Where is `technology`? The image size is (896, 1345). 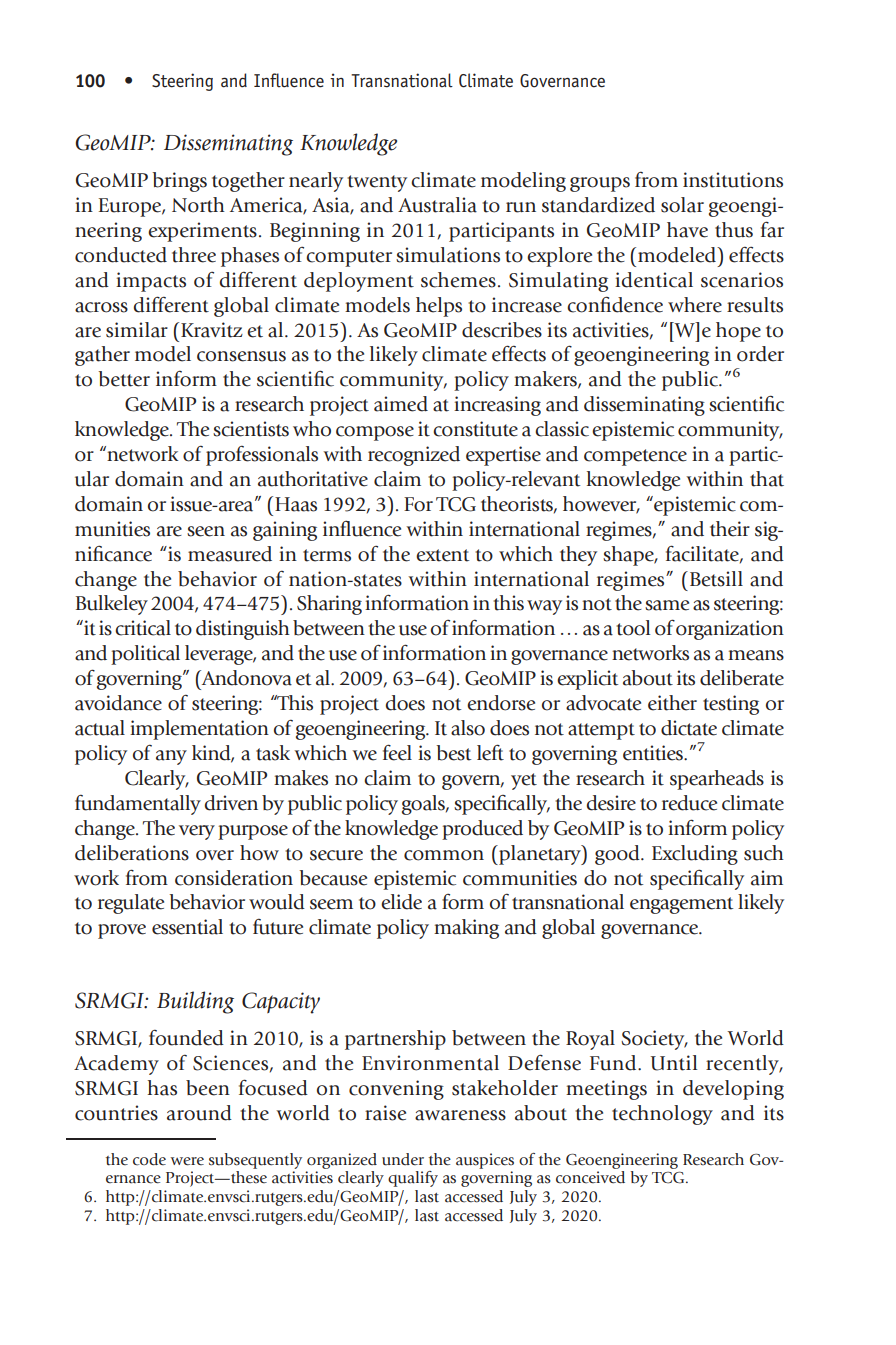 technology is located at coordinates (662, 1115).
